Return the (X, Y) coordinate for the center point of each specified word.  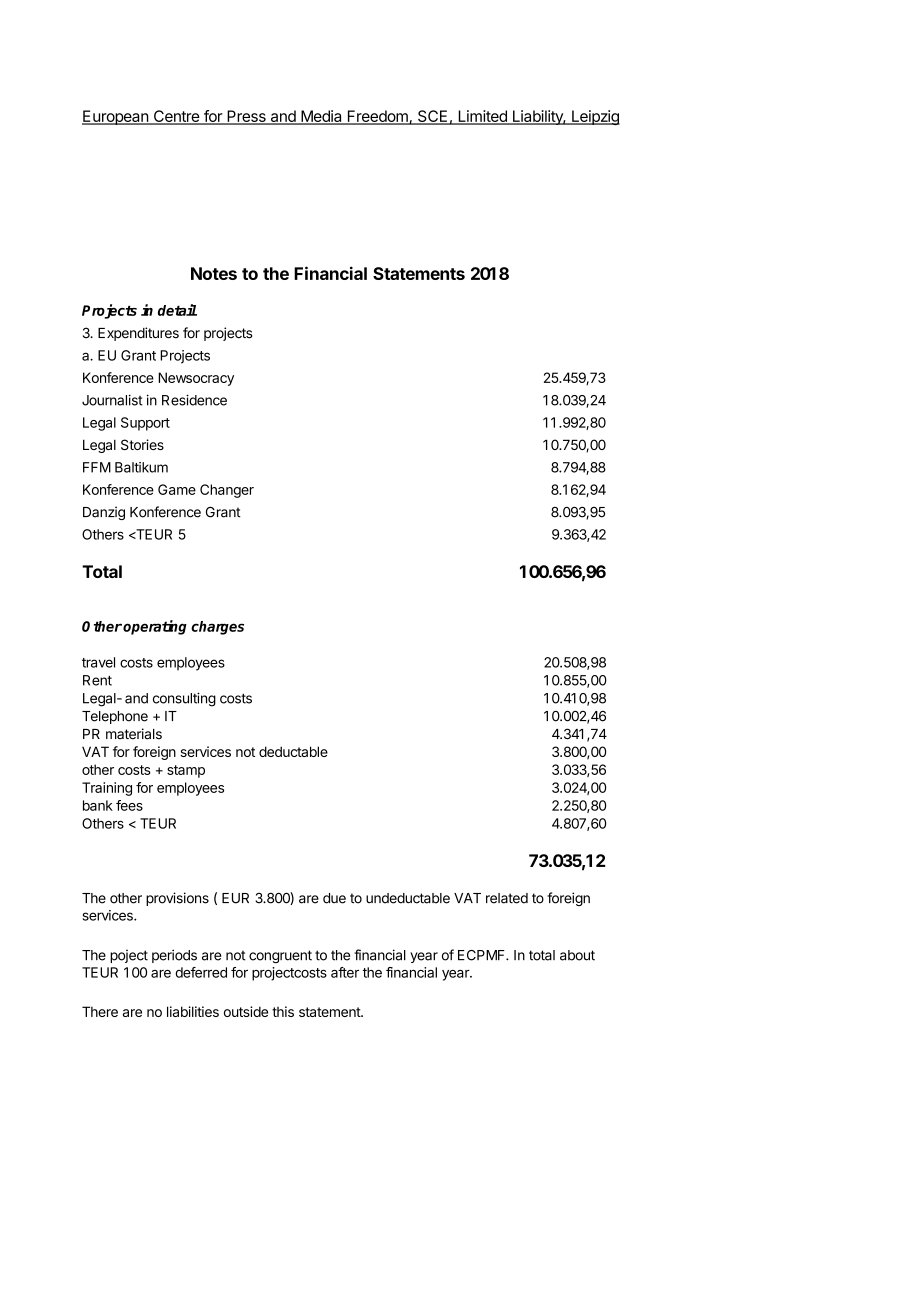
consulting (184, 699)
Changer (227, 491)
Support (145, 424)
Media (321, 117)
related (507, 898)
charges (217, 628)
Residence (194, 400)
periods (174, 956)
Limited (482, 117)
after (345, 972)
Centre (176, 117)
